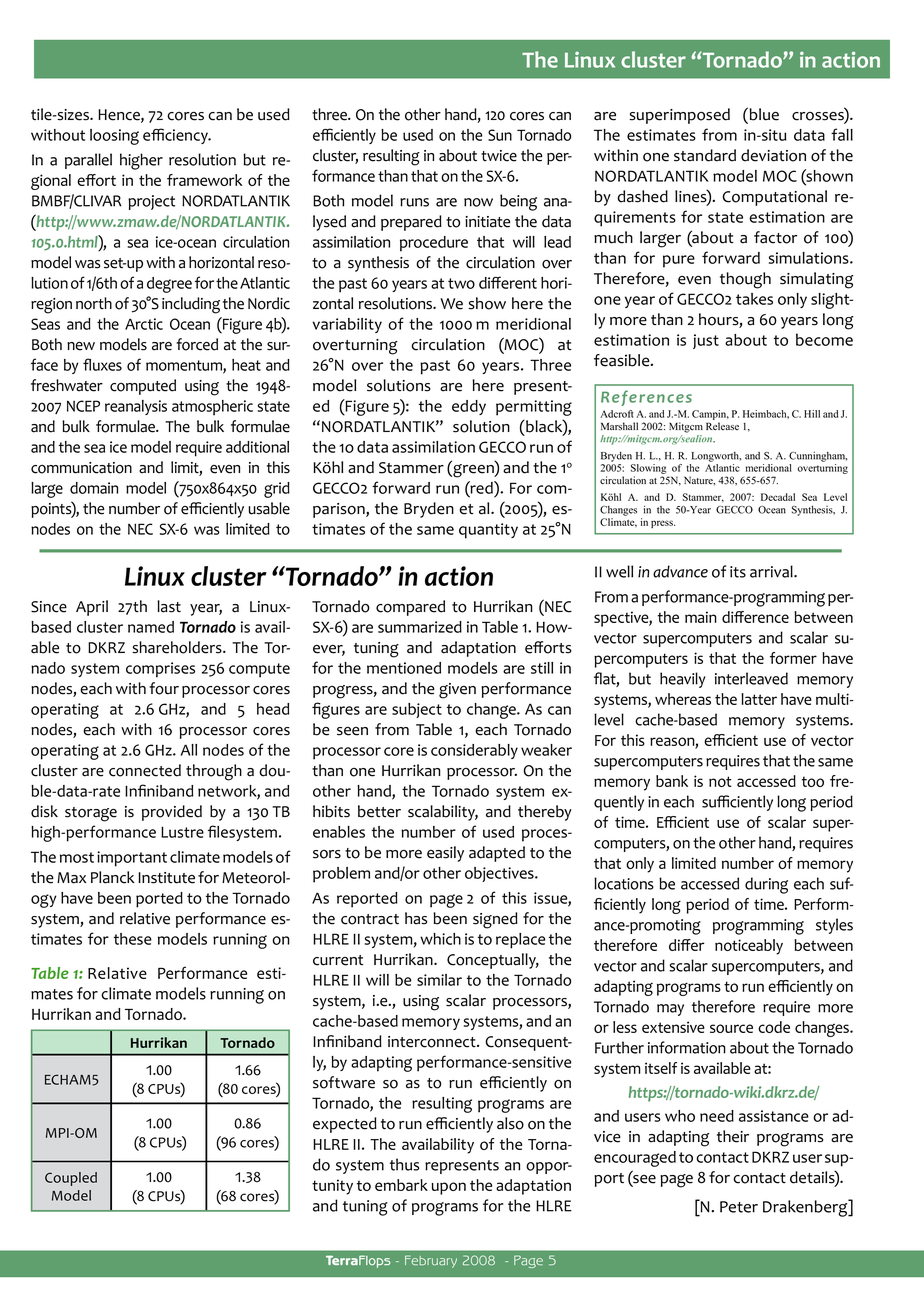  What do you see at coordinates (766, 885) in the screenshot?
I see `during` at bounding box center [766, 885].
